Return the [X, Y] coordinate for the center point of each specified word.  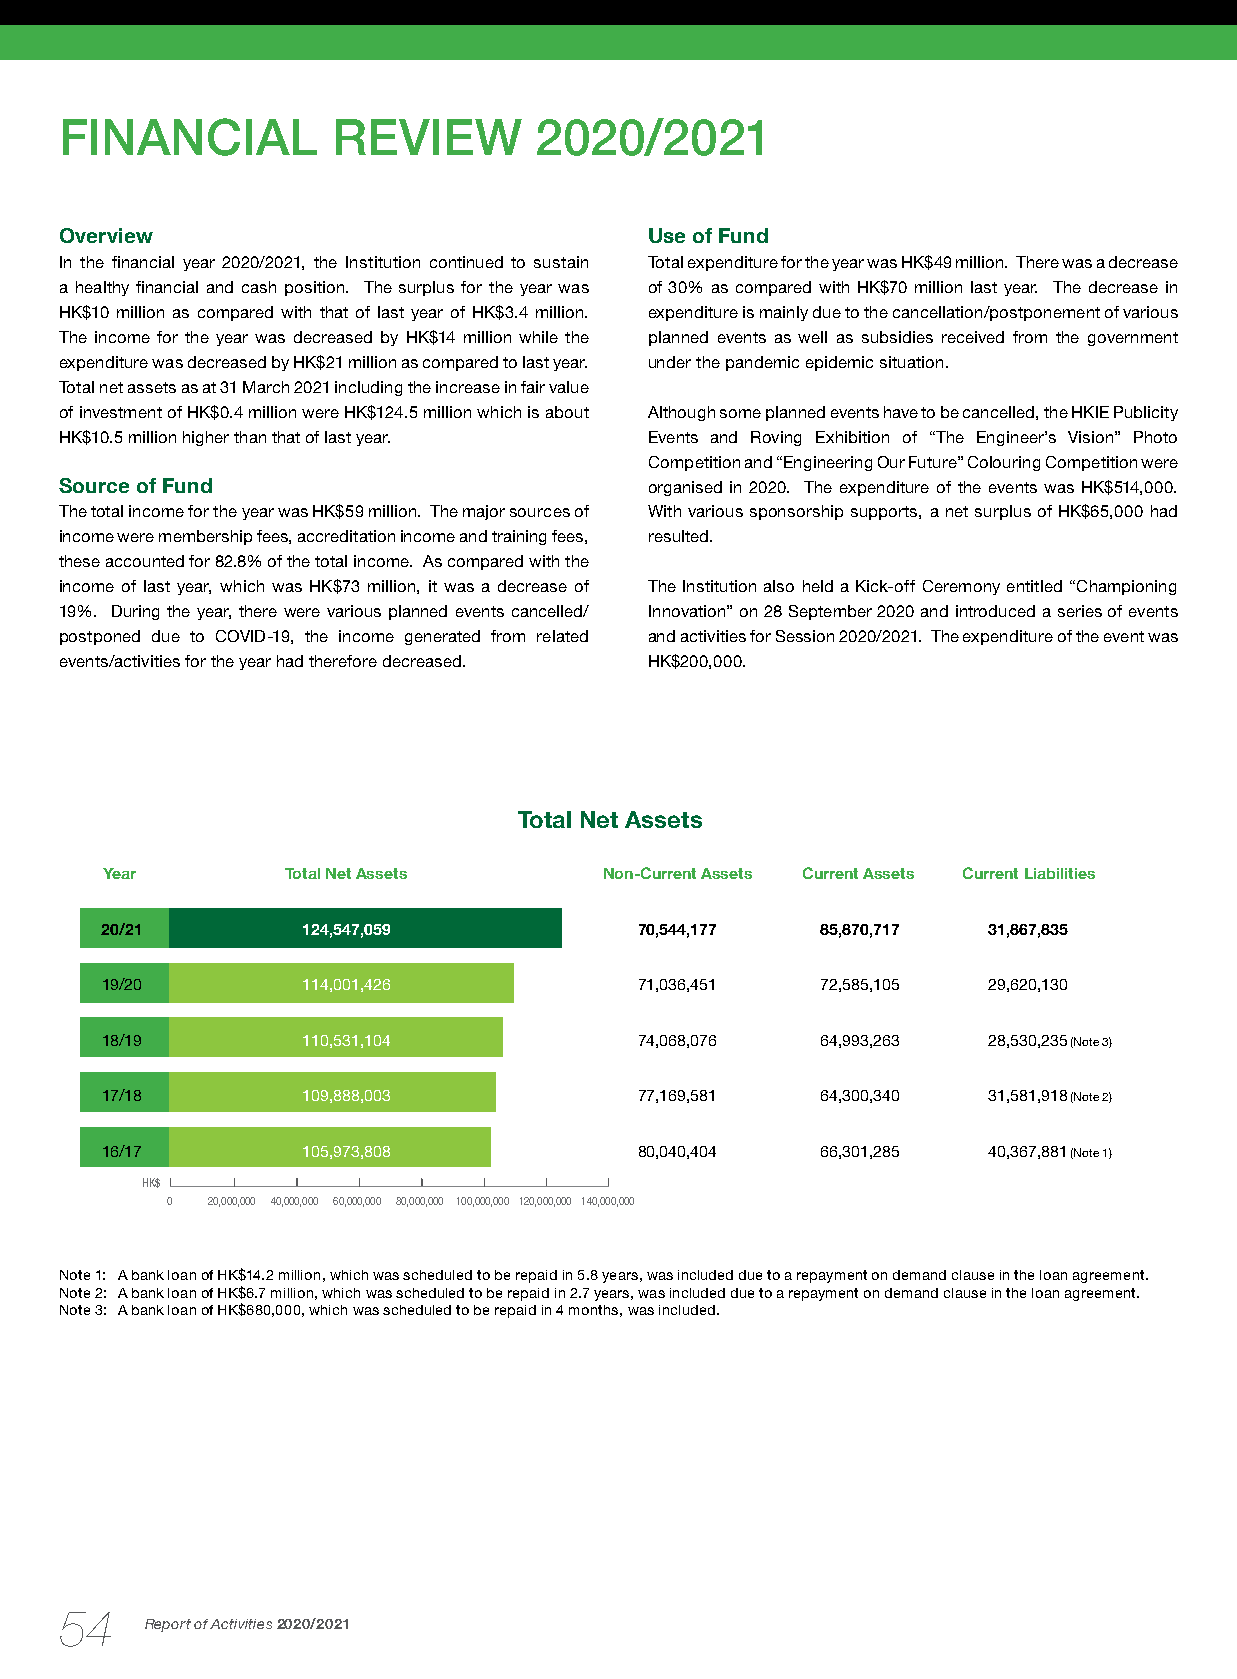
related [562, 636]
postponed [100, 637]
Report [168, 1625]
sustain [561, 262]
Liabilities [1060, 873]
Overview [106, 235]
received [973, 337]
